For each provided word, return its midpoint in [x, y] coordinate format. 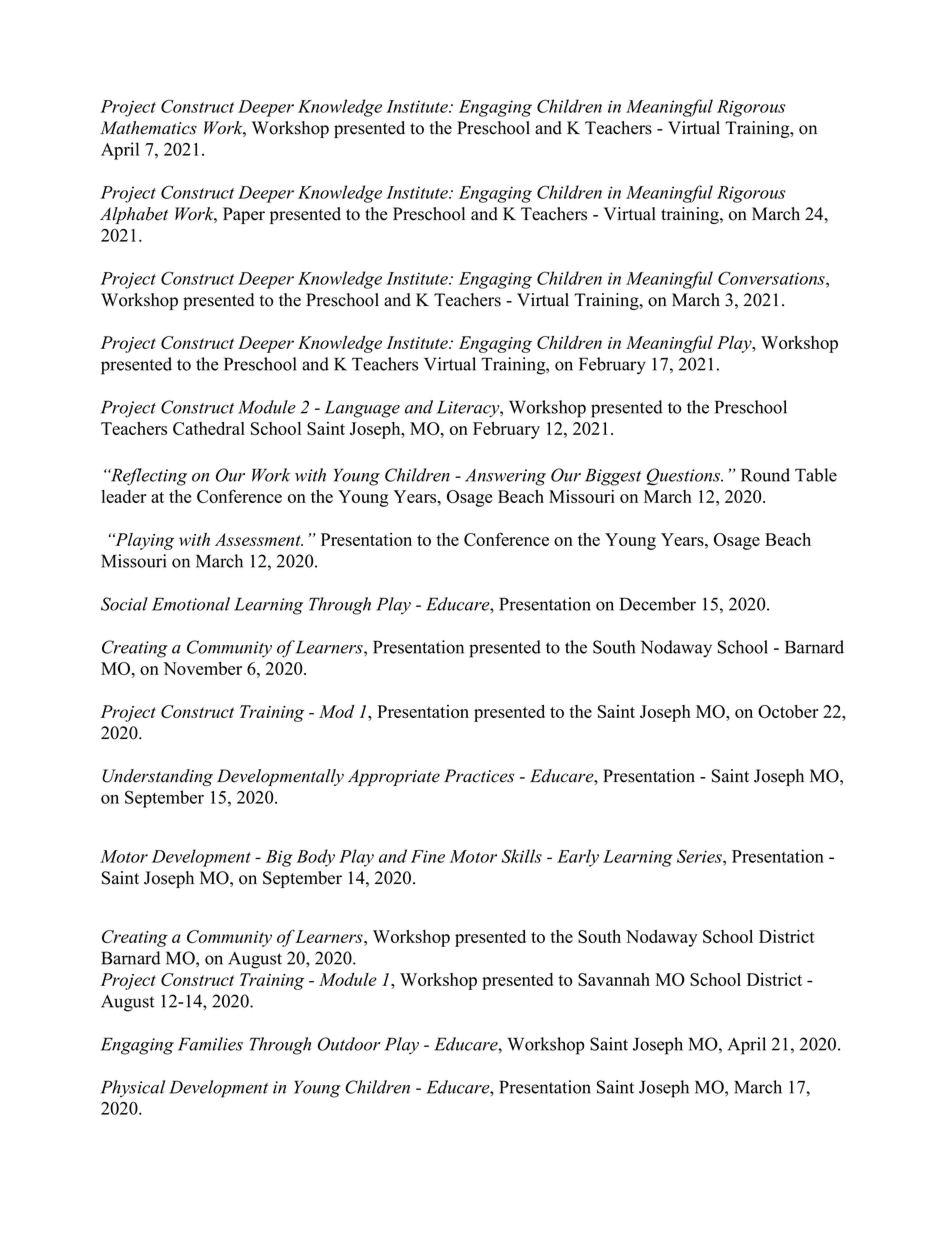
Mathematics [148, 128]
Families [210, 1044]
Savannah [614, 979]
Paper [244, 215]
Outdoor [349, 1044]
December [658, 604]
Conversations [772, 278]
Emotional [191, 604]
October [788, 711]
